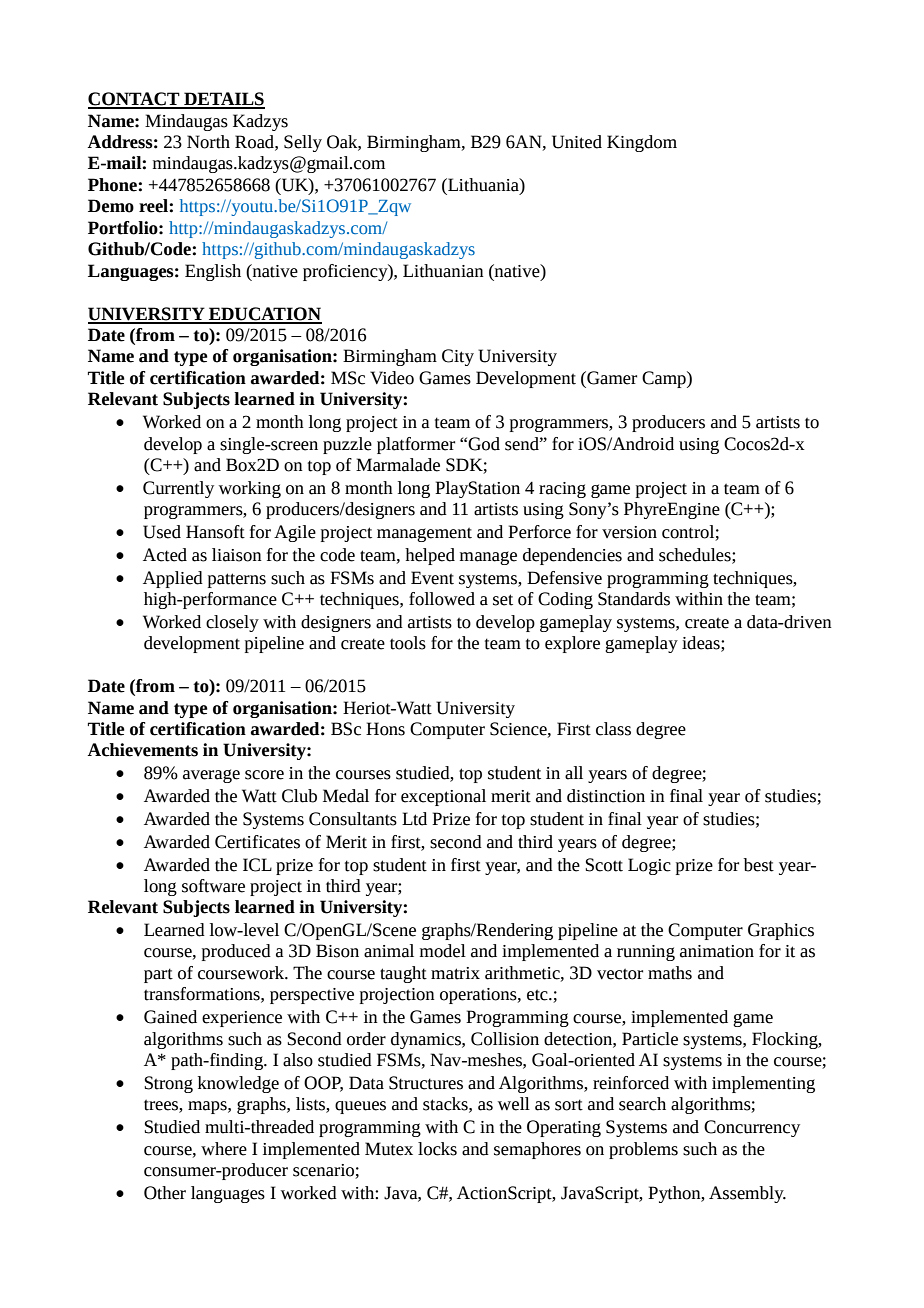 The height and width of the image is (1308, 924). I want to click on Video, so click(392, 378).
